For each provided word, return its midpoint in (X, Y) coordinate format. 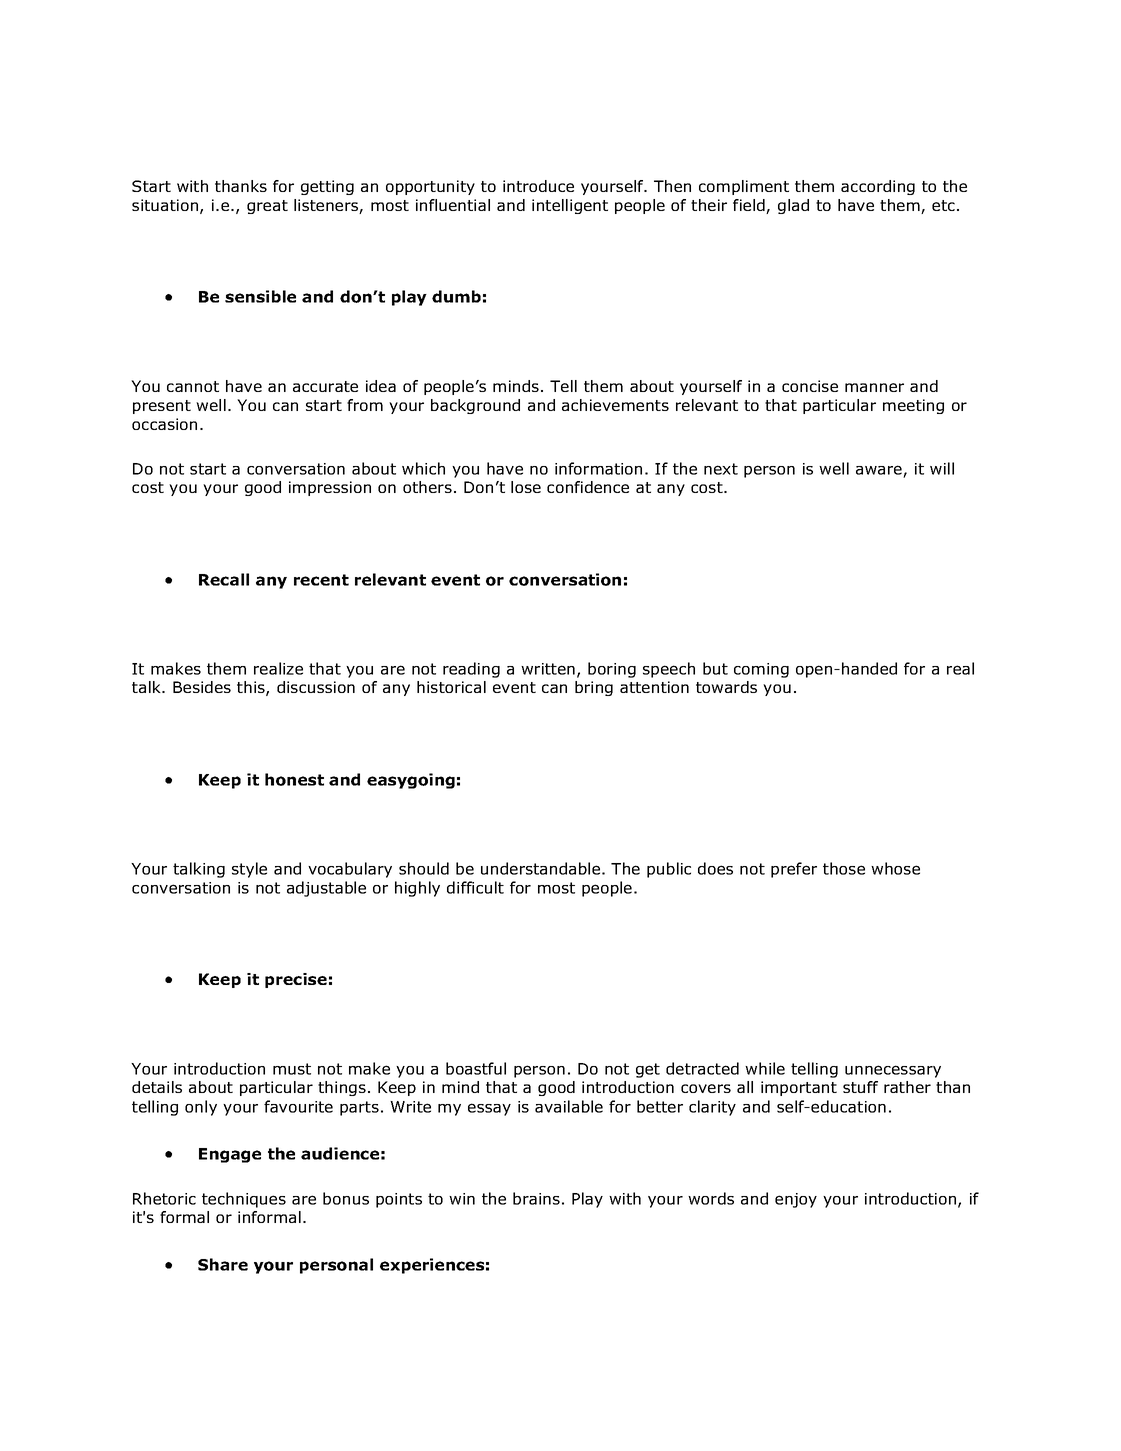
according (878, 187)
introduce (538, 186)
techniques (244, 1200)
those (844, 868)
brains (536, 1198)
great (267, 207)
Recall (224, 579)
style (249, 870)
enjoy (796, 1200)
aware (879, 470)
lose (526, 487)
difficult (475, 887)
